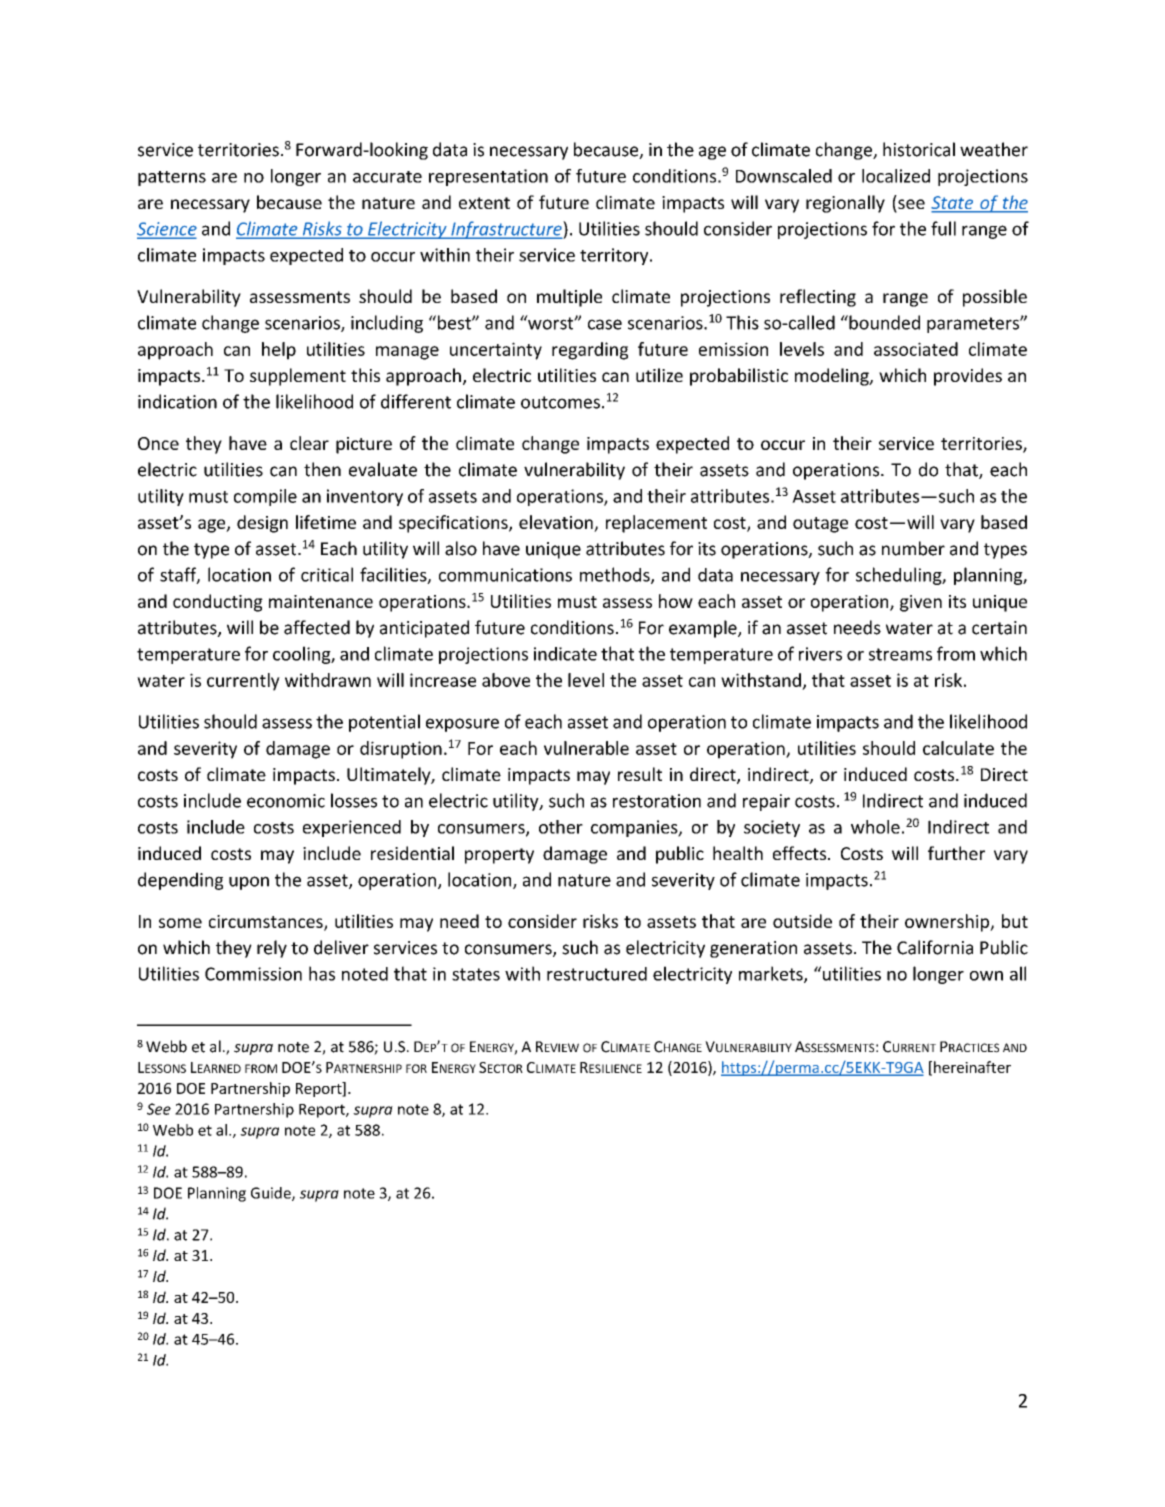  What do you see at coordinates (317, 627) in the page?
I see `affected` at bounding box center [317, 627].
